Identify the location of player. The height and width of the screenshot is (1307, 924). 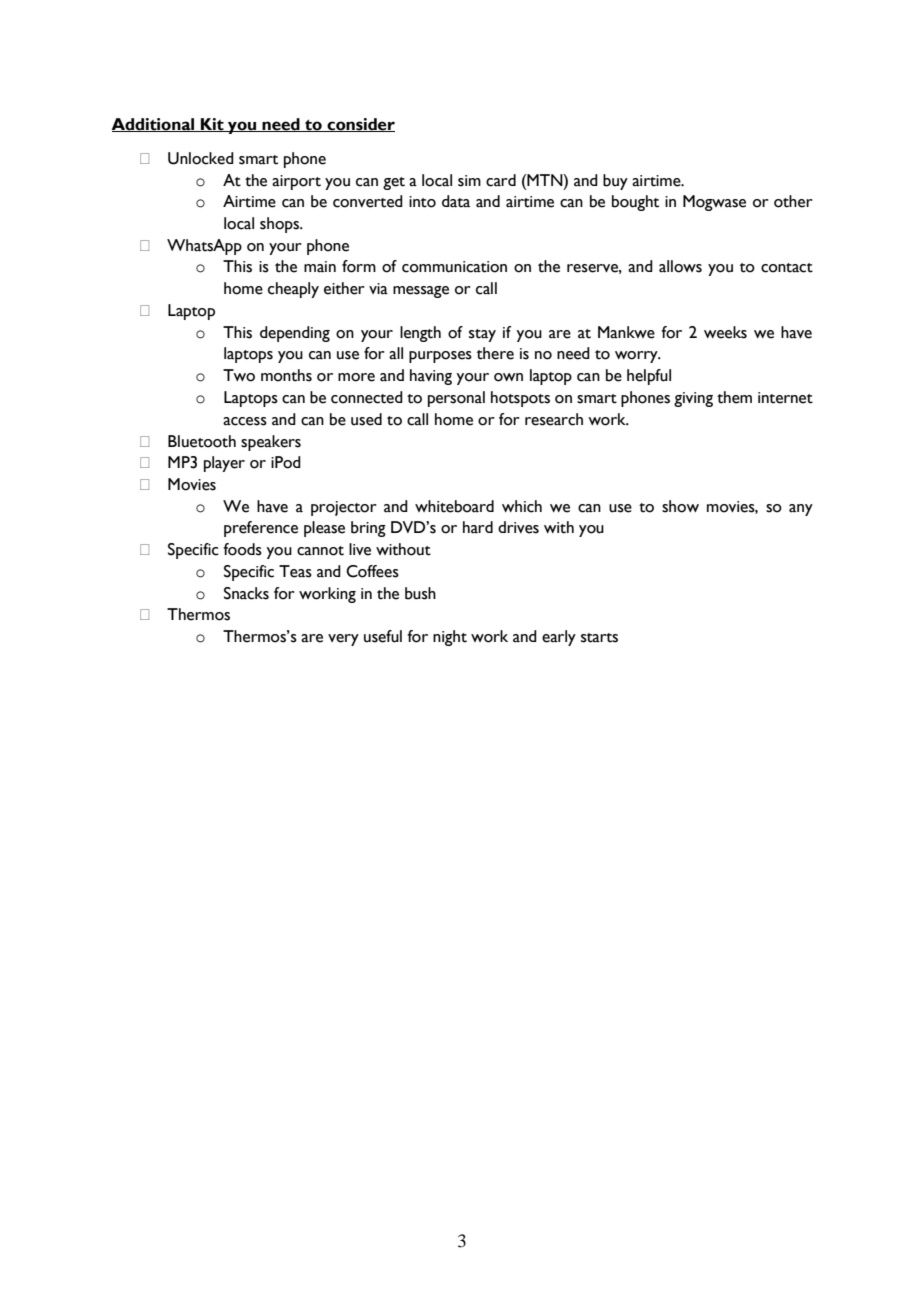
(224, 464).
